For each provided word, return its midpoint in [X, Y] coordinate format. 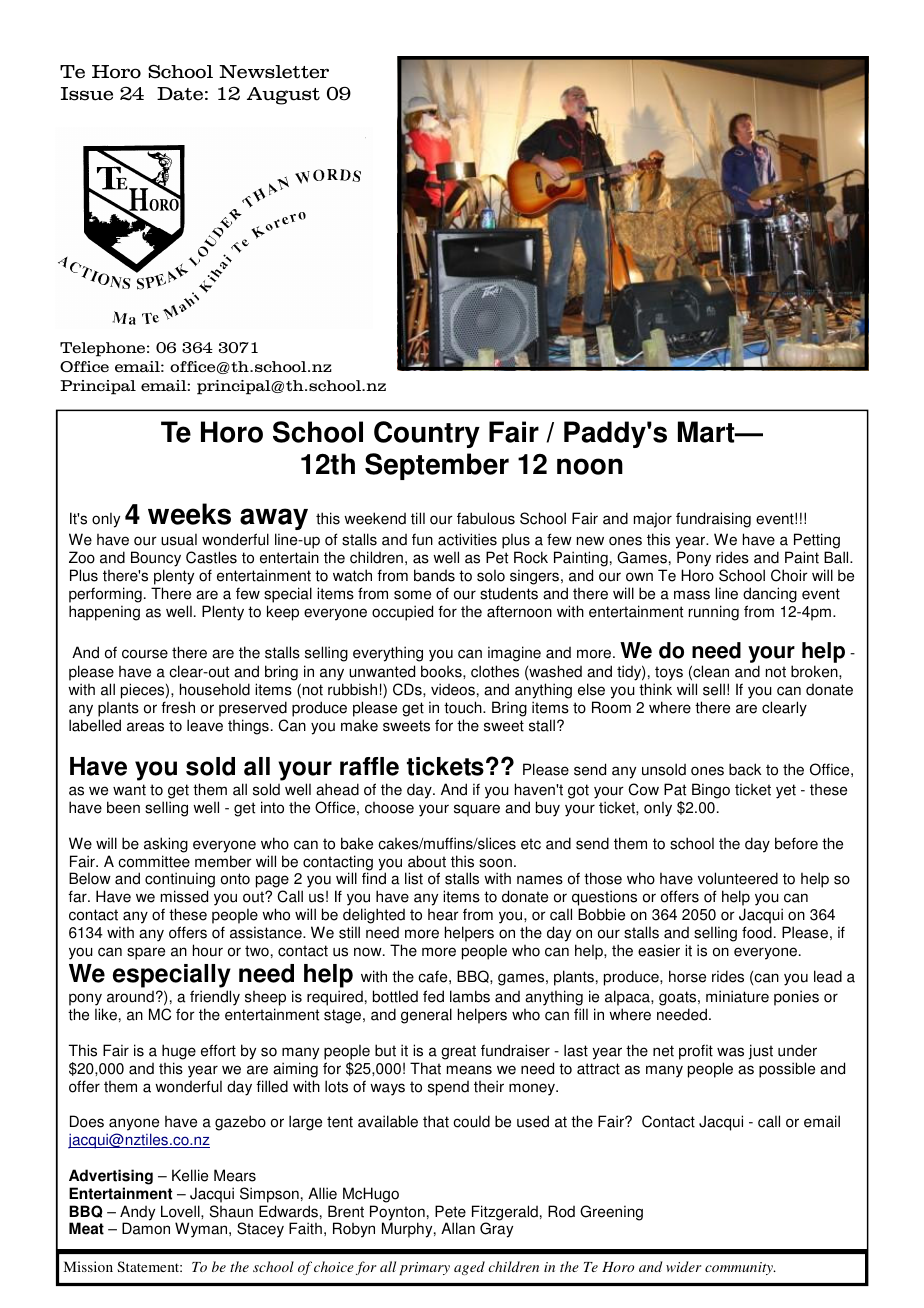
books [442, 671]
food [757, 932]
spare [146, 953]
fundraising [713, 520]
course [145, 654]
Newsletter [274, 72]
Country [427, 434]
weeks [189, 514]
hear [443, 915]
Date [180, 94]
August [283, 96]
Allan [458, 1228]
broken [815, 671]
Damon [146, 1228]
